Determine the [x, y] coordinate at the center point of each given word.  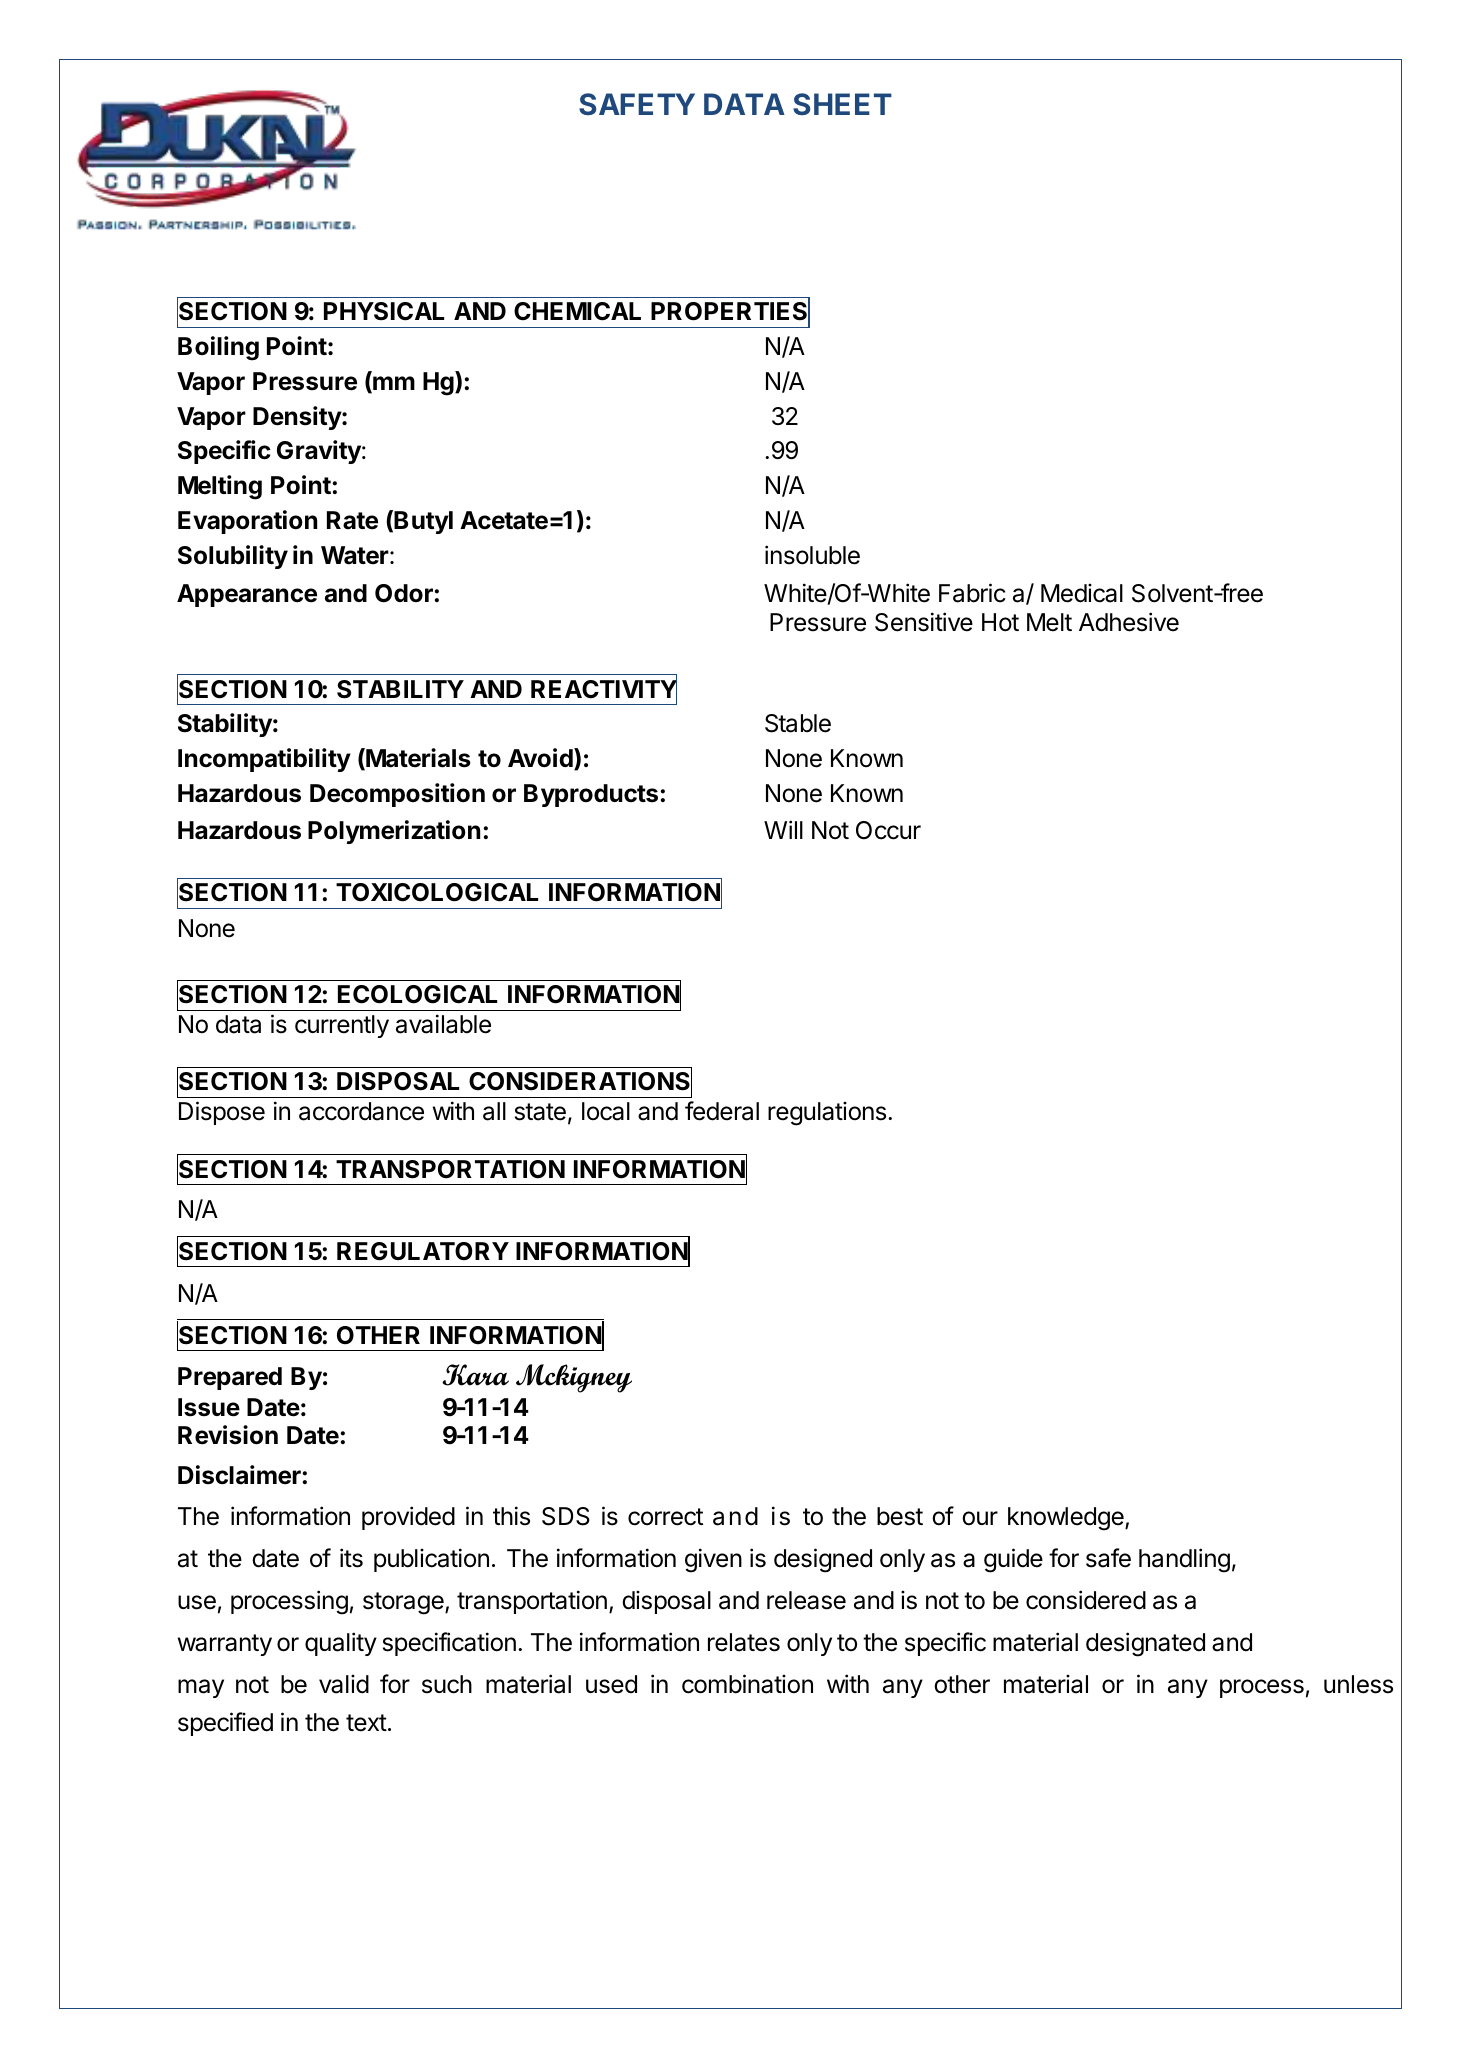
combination [747, 1684]
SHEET [842, 104]
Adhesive [1129, 622]
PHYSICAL [384, 311]
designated [1145, 1644]
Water [356, 555]
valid [344, 1684]
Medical [1082, 593]
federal [722, 1111]
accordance [361, 1111]
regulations [827, 1114]
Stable [798, 723]
